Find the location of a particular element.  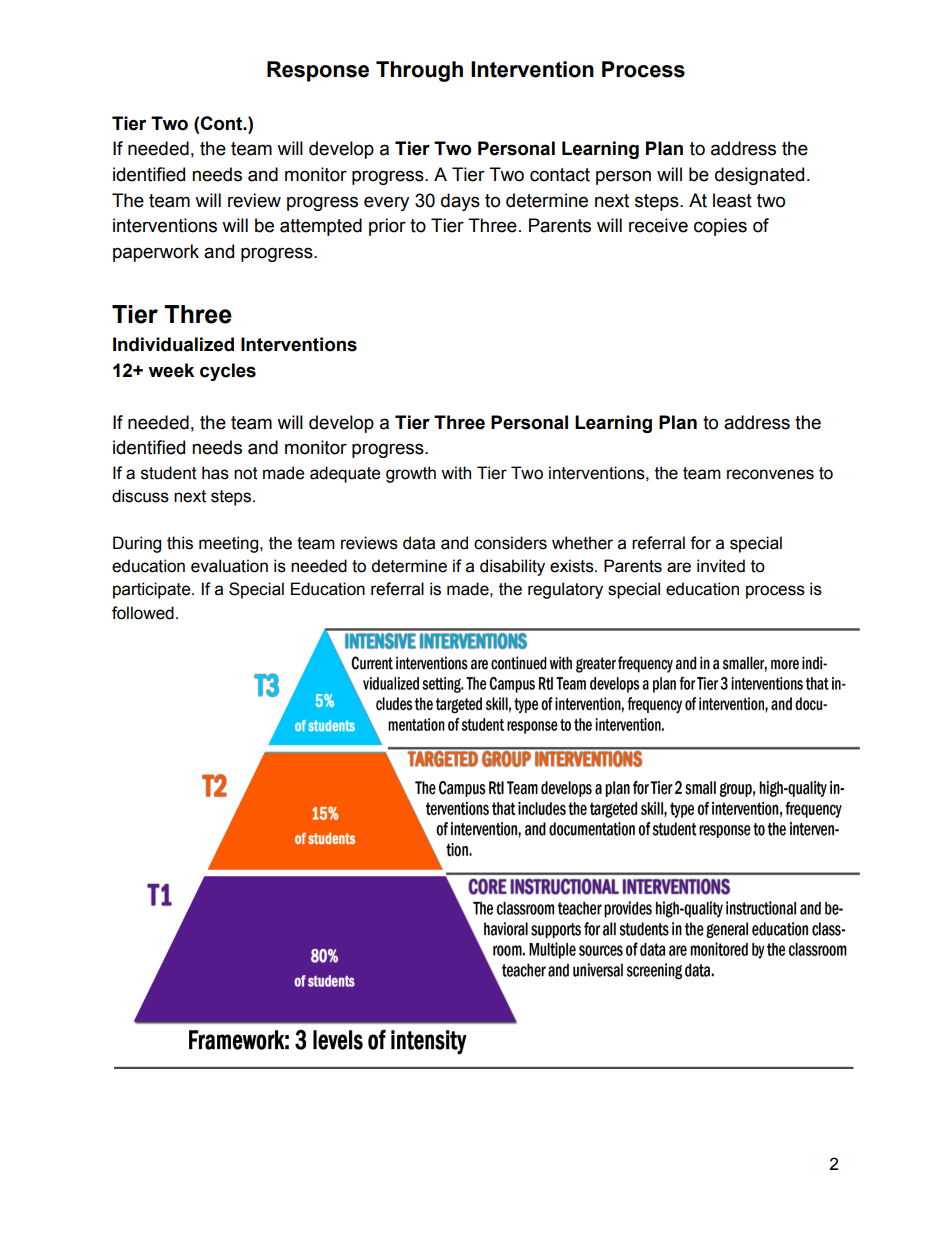

for is located at coordinates (700, 543).
